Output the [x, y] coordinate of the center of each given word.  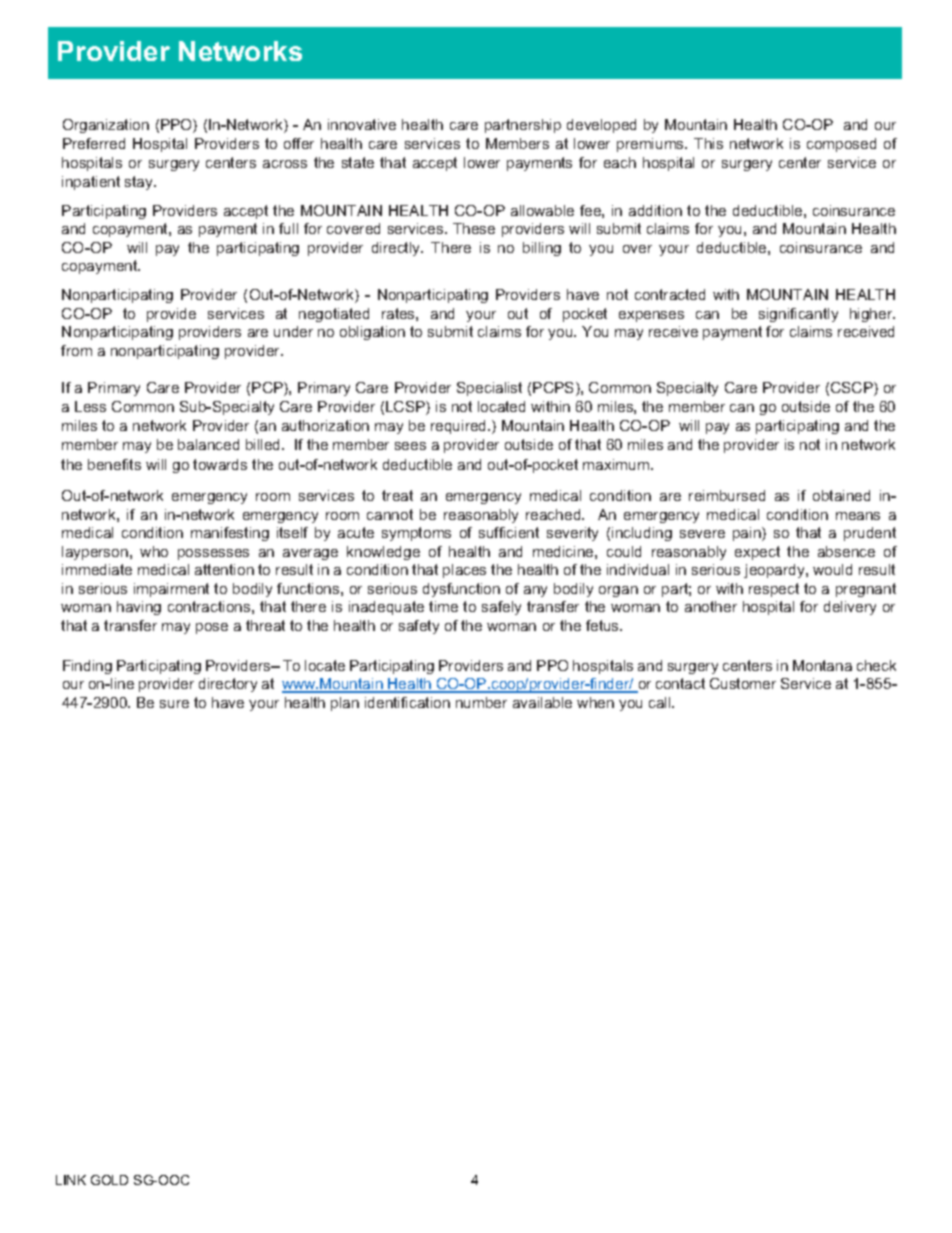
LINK [71, 1180]
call [661, 702]
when [595, 702]
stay [140, 183]
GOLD [109, 1180]
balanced [208, 444]
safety [419, 627]
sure [174, 704]
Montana [822, 665]
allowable [542, 210]
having [139, 608]
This [708, 143]
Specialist [489, 389]
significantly [798, 315]
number [481, 702]
